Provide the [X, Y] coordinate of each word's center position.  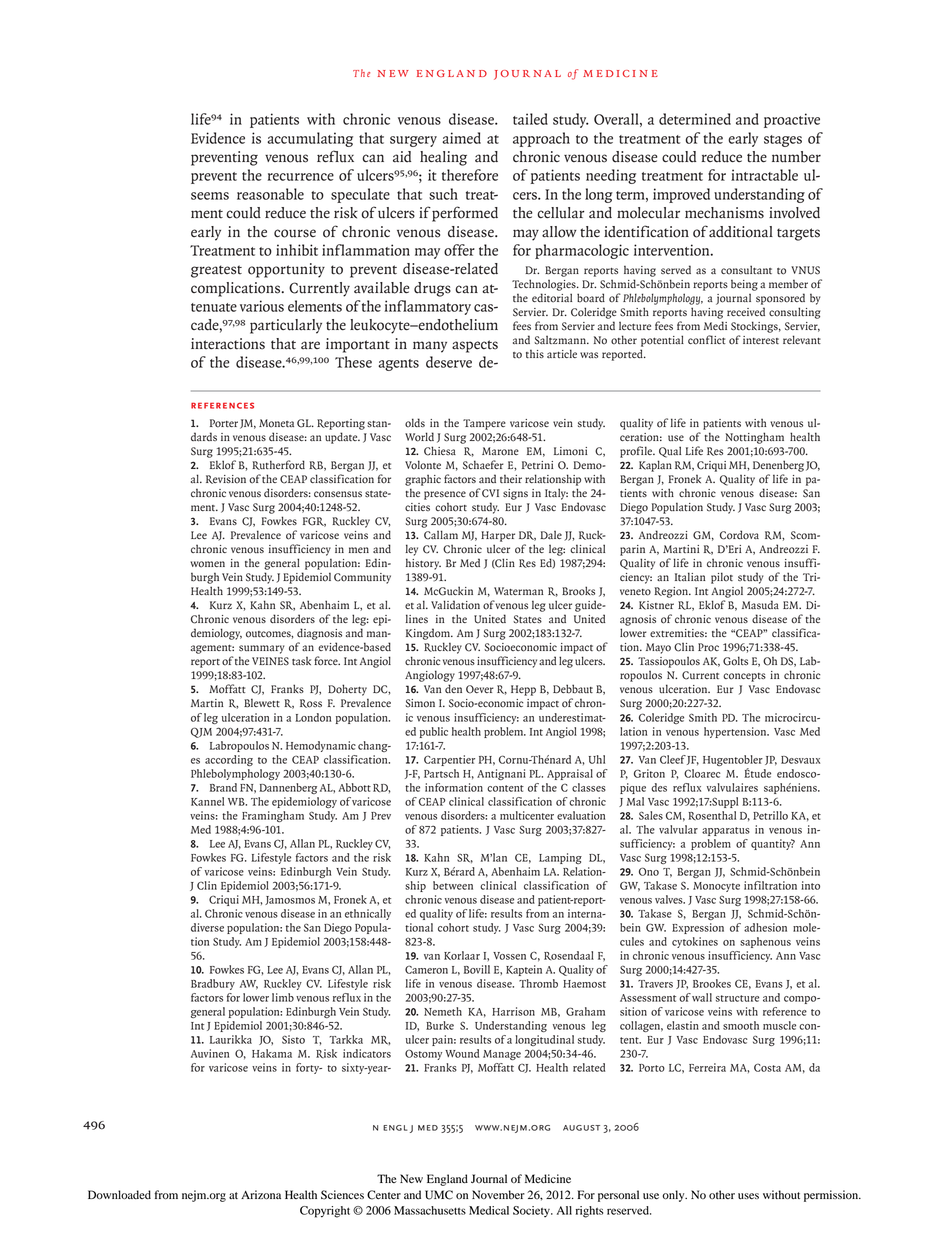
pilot [722, 578]
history [423, 564]
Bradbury [213, 984]
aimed [461, 138]
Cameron [426, 969]
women [208, 564]
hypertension [736, 732]
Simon [420, 703]
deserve [449, 362]
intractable [764, 175]
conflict [706, 340]
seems [210, 196]
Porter [224, 423]
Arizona [261, 1194]
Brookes [712, 983]
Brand [223, 787]
